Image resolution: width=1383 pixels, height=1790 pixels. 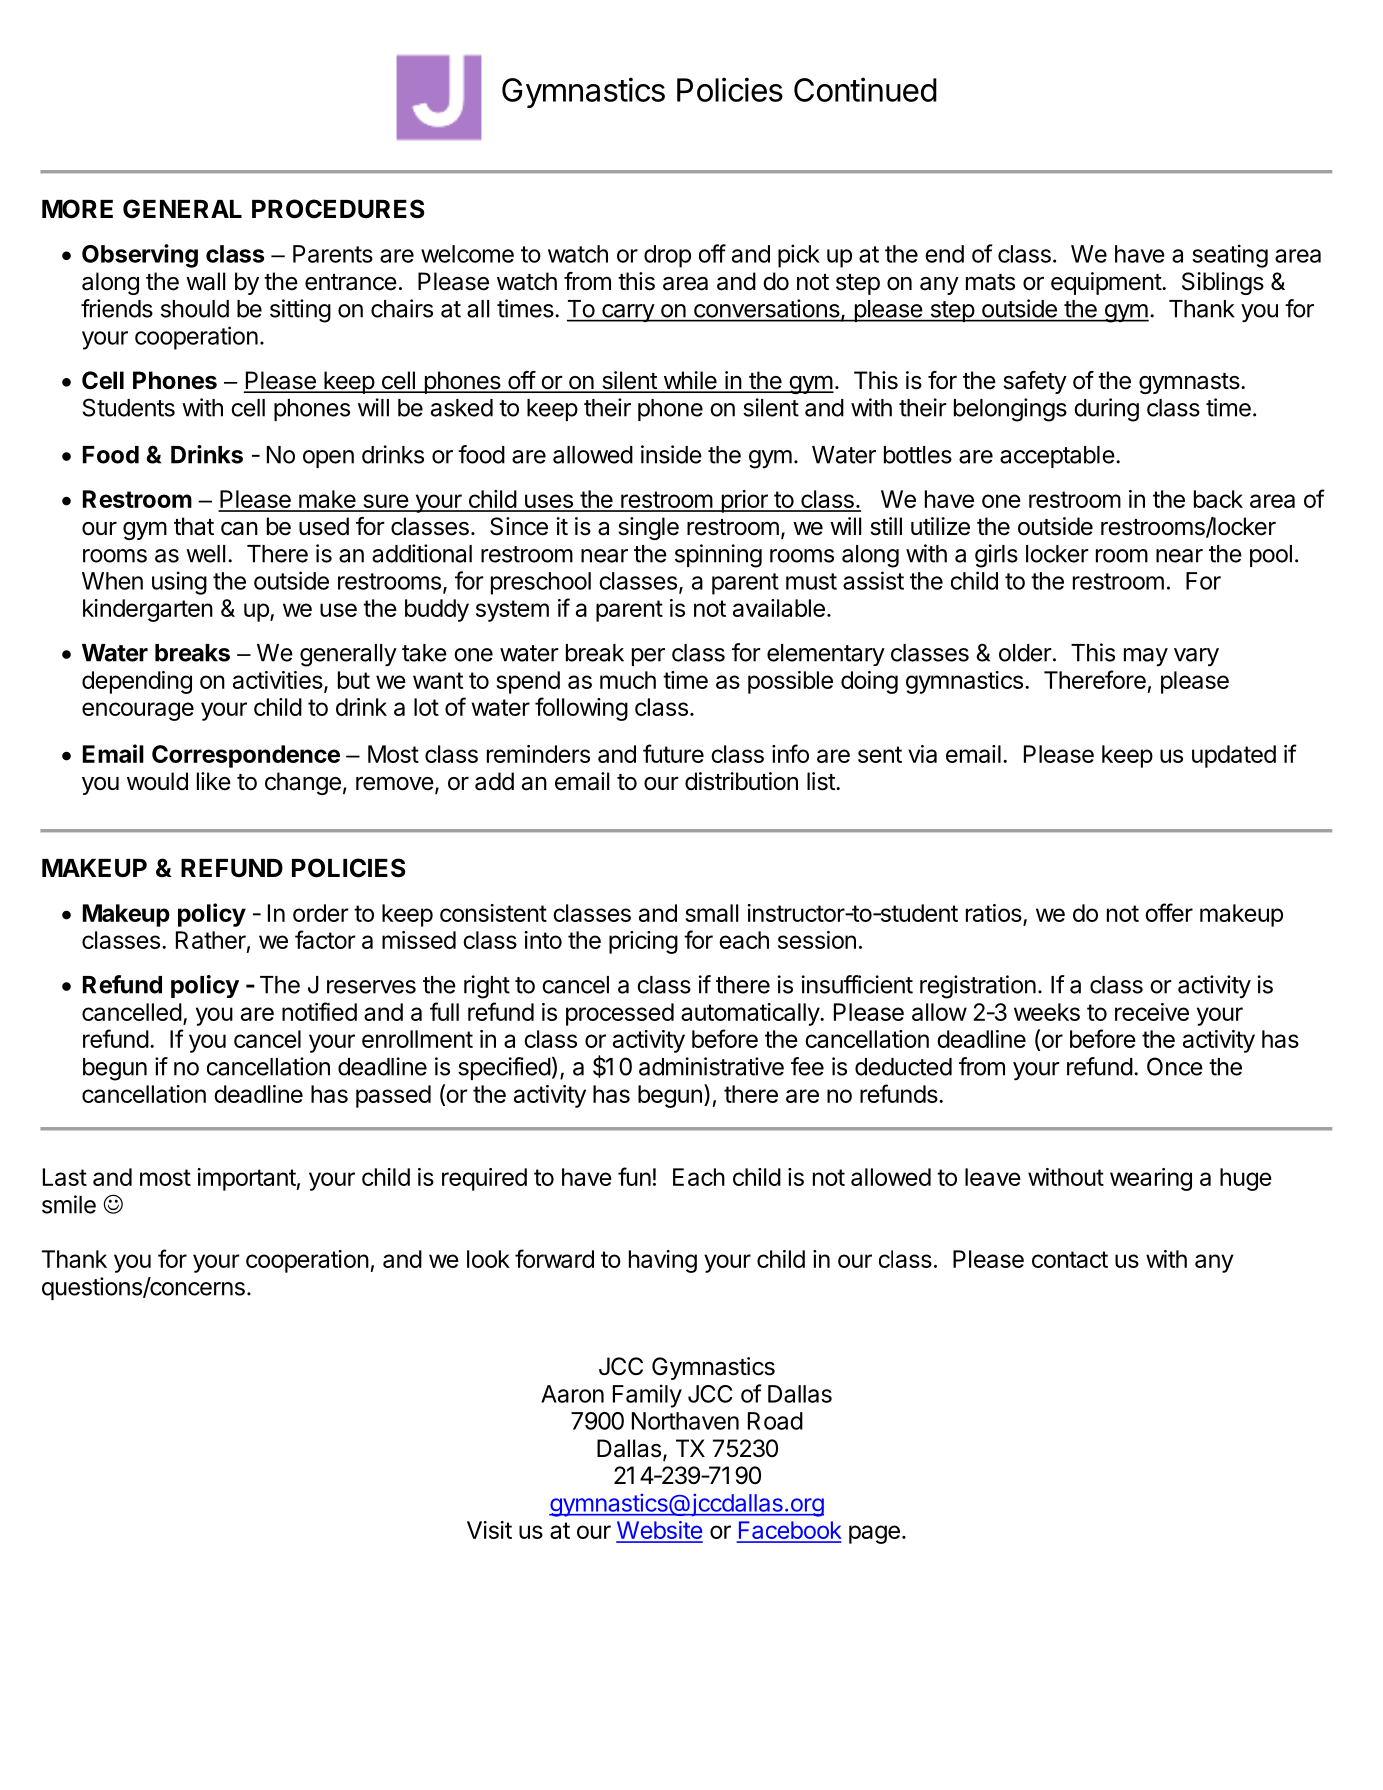 What do you see at coordinates (659, 1531) in the image?
I see `Website` at bounding box center [659, 1531].
